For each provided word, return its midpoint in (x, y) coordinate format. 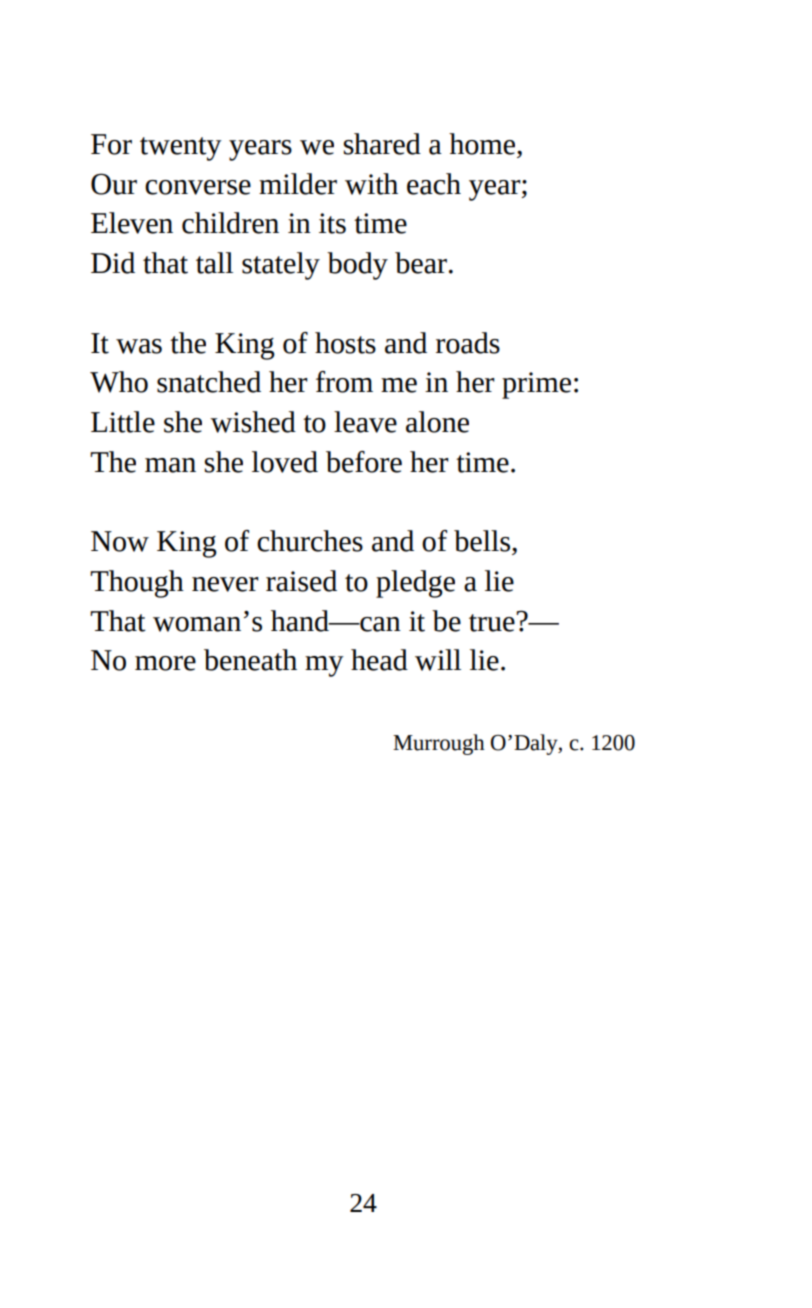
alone (437, 422)
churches (310, 541)
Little (123, 422)
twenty (181, 149)
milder (298, 184)
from (344, 382)
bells (483, 541)
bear (421, 263)
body (357, 266)
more (165, 663)
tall (214, 263)
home (483, 144)
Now (120, 541)
